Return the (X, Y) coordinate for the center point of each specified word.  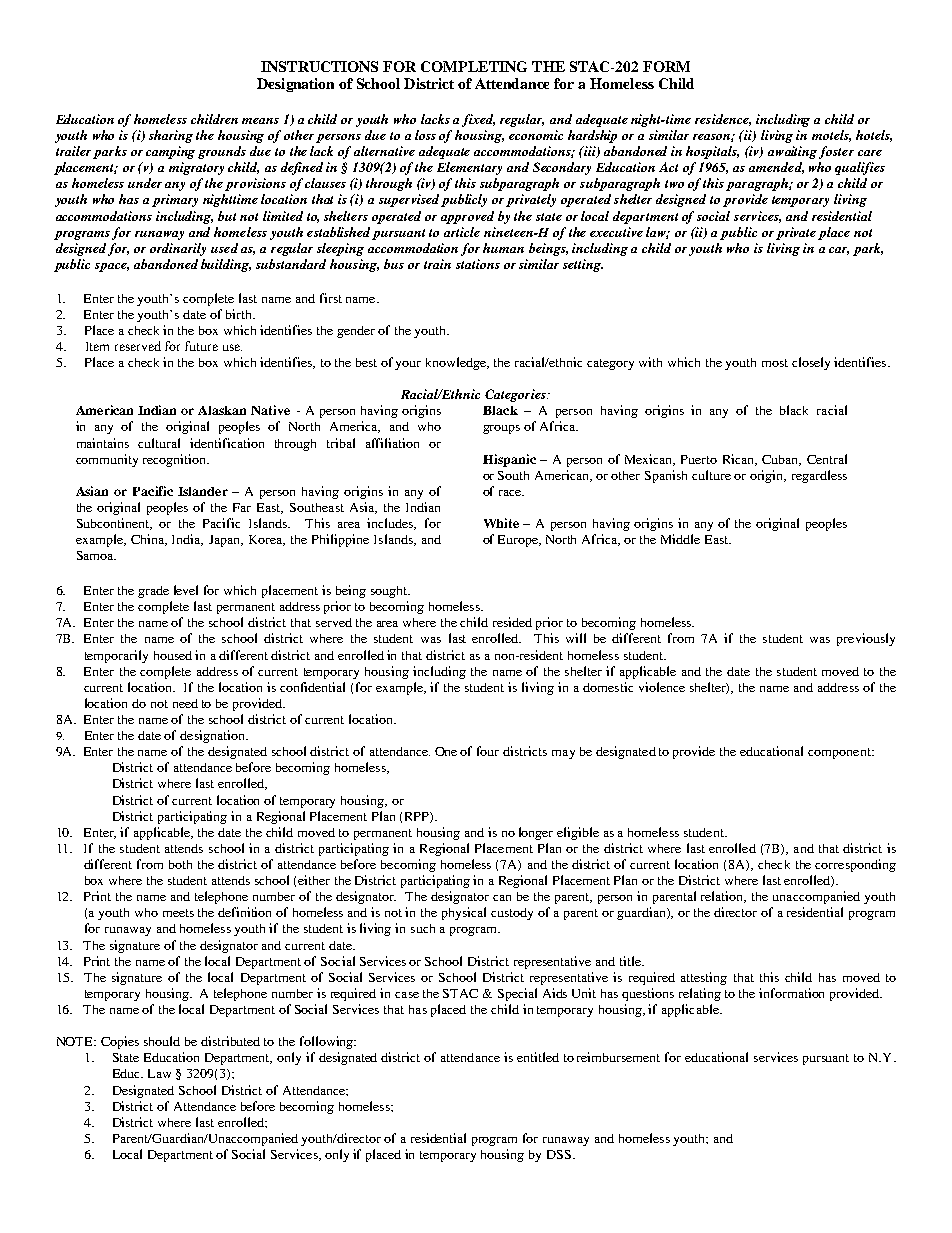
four (488, 751)
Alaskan (222, 410)
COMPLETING (474, 66)
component (840, 753)
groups (501, 429)
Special (517, 994)
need (185, 703)
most (775, 363)
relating (700, 994)
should (162, 1041)
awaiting (792, 152)
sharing (171, 136)
